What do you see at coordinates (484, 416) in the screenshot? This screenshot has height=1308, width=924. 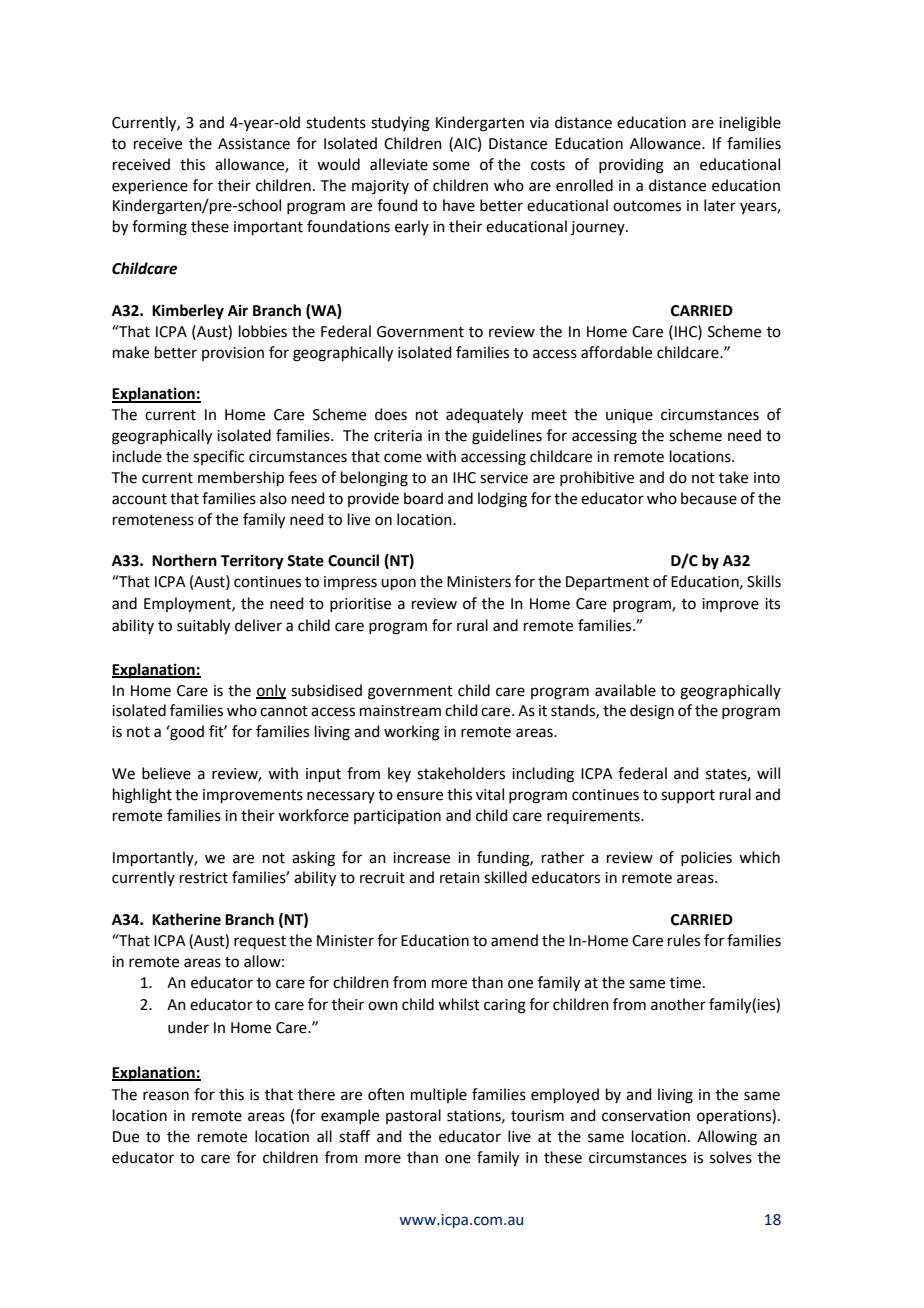 I see `adequately` at bounding box center [484, 416].
